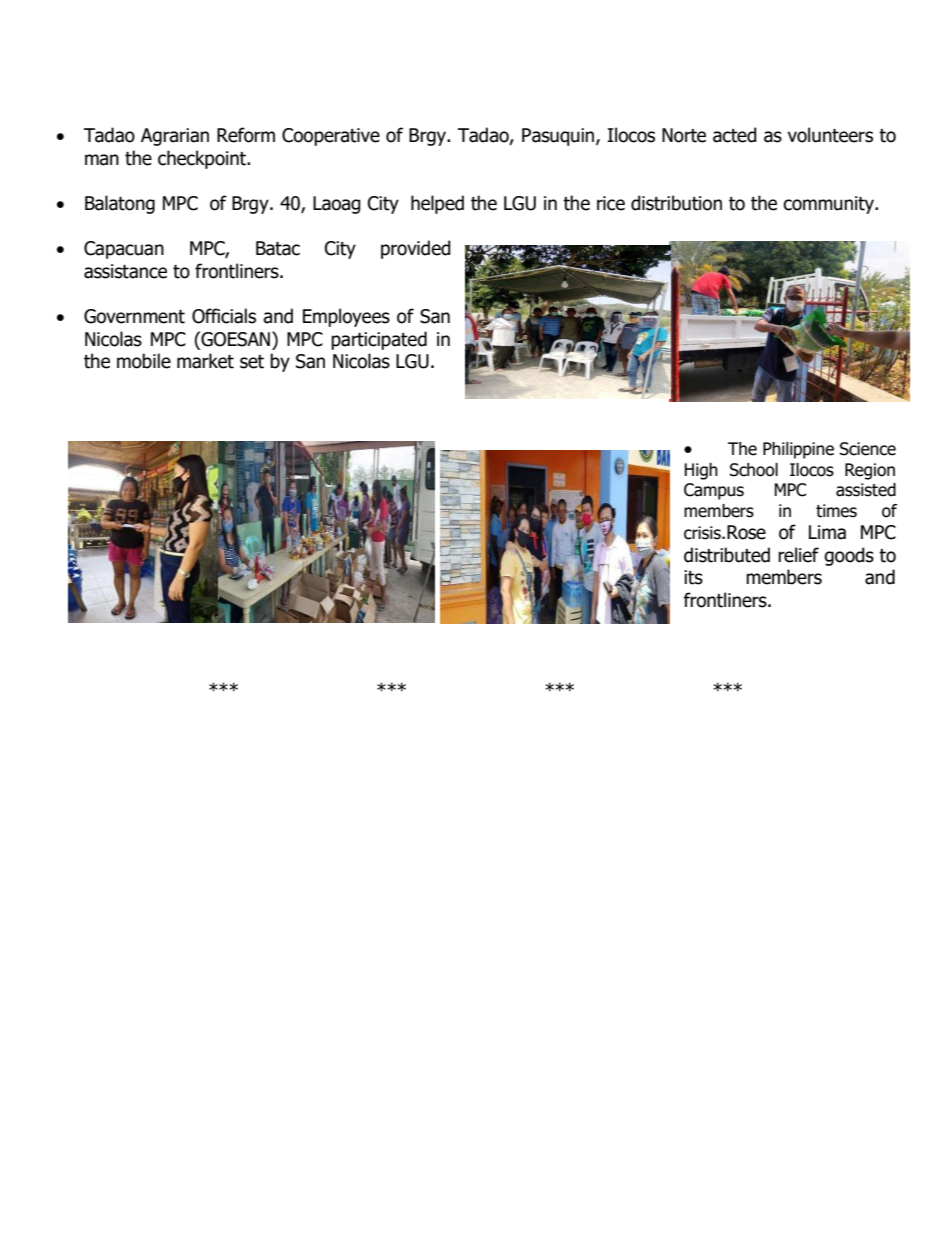 Image resolution: width=952 pixels, height=1233 pixels. I want to click on its, so click(693, 577).
